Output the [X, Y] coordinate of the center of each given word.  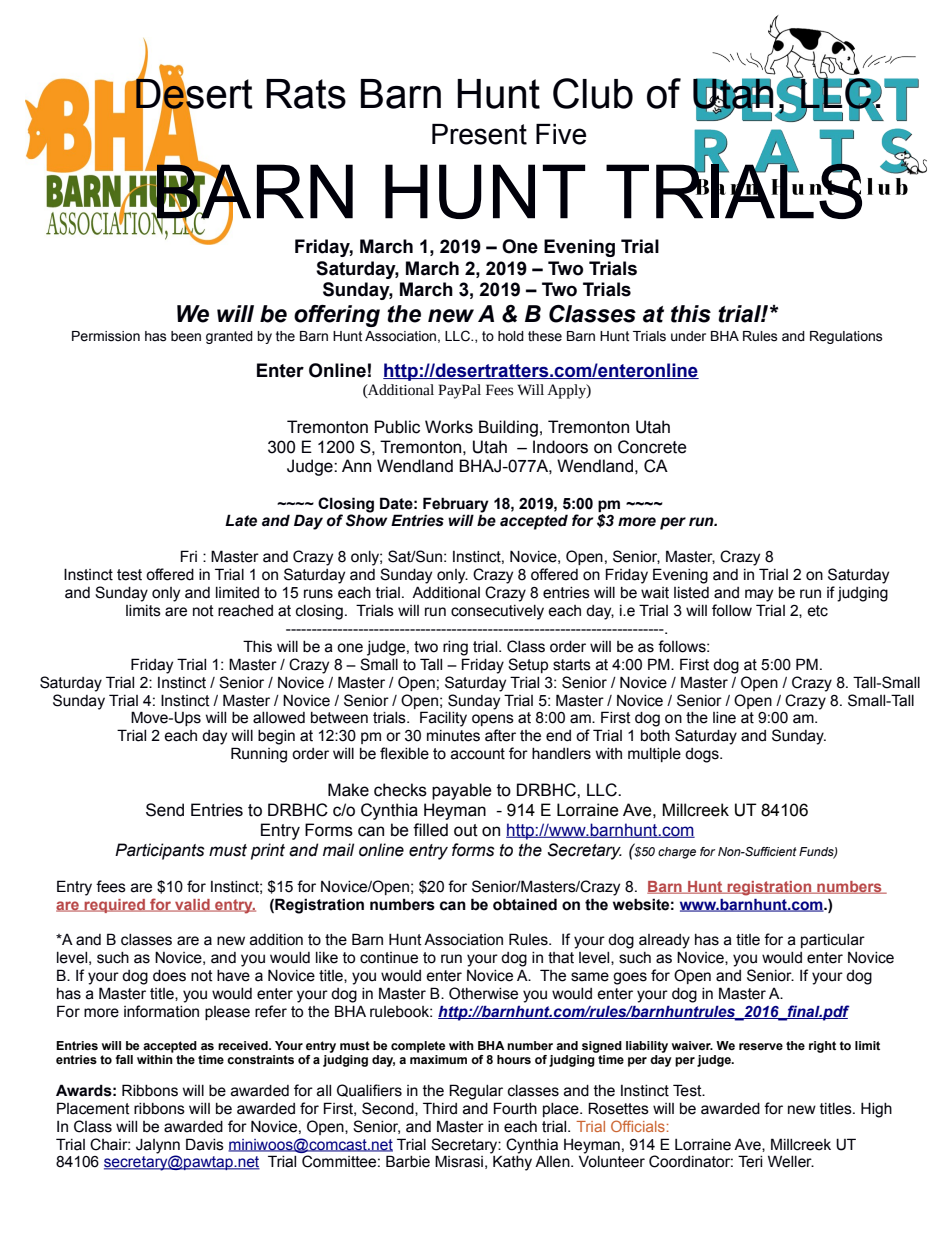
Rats [306, 94]
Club [593, 93]
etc [817, 611]
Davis [205, 1144]
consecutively [497, 612]
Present [479, 134]
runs [318, 594]
